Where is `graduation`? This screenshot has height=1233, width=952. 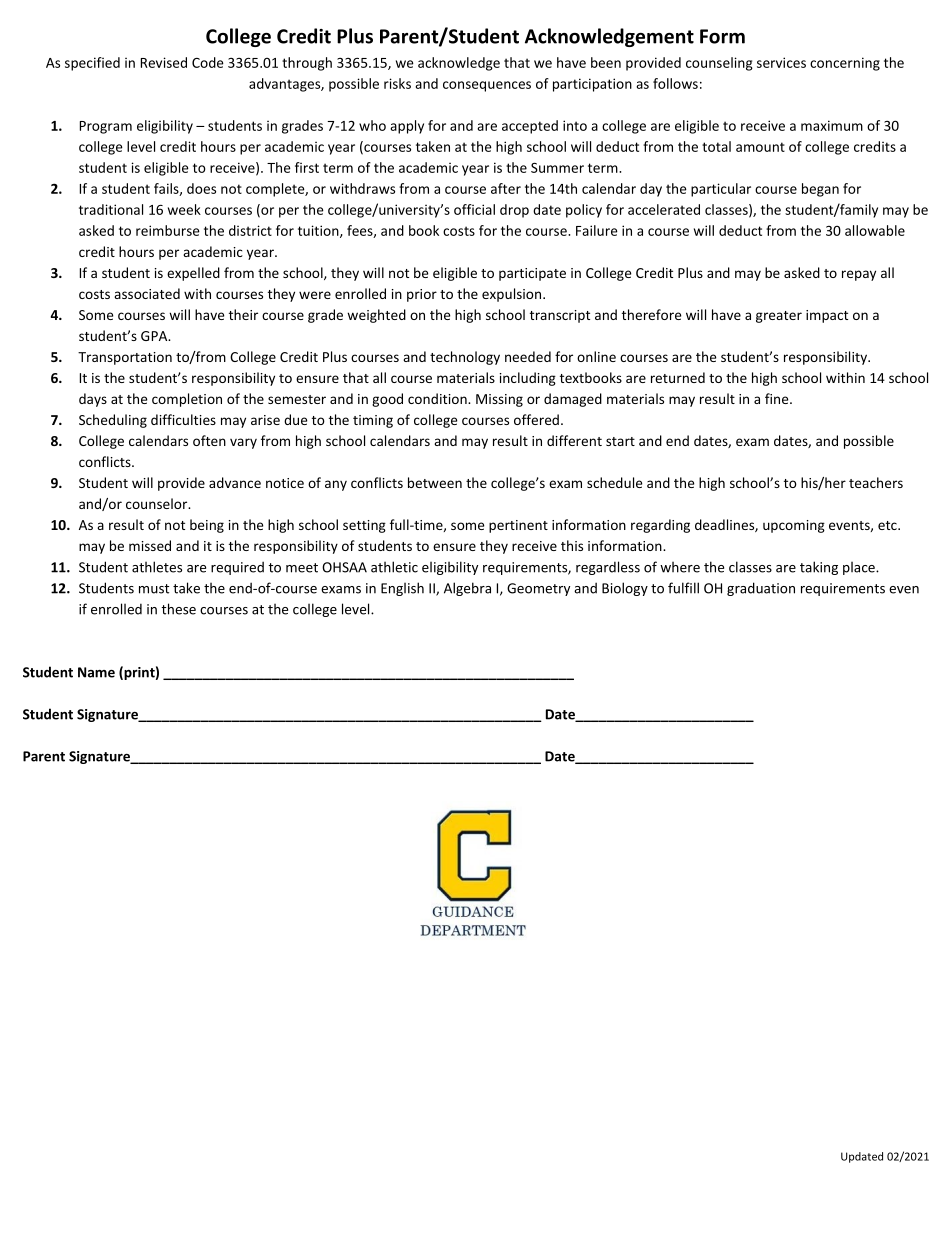 graduation is located at coordinates (761, 589).
